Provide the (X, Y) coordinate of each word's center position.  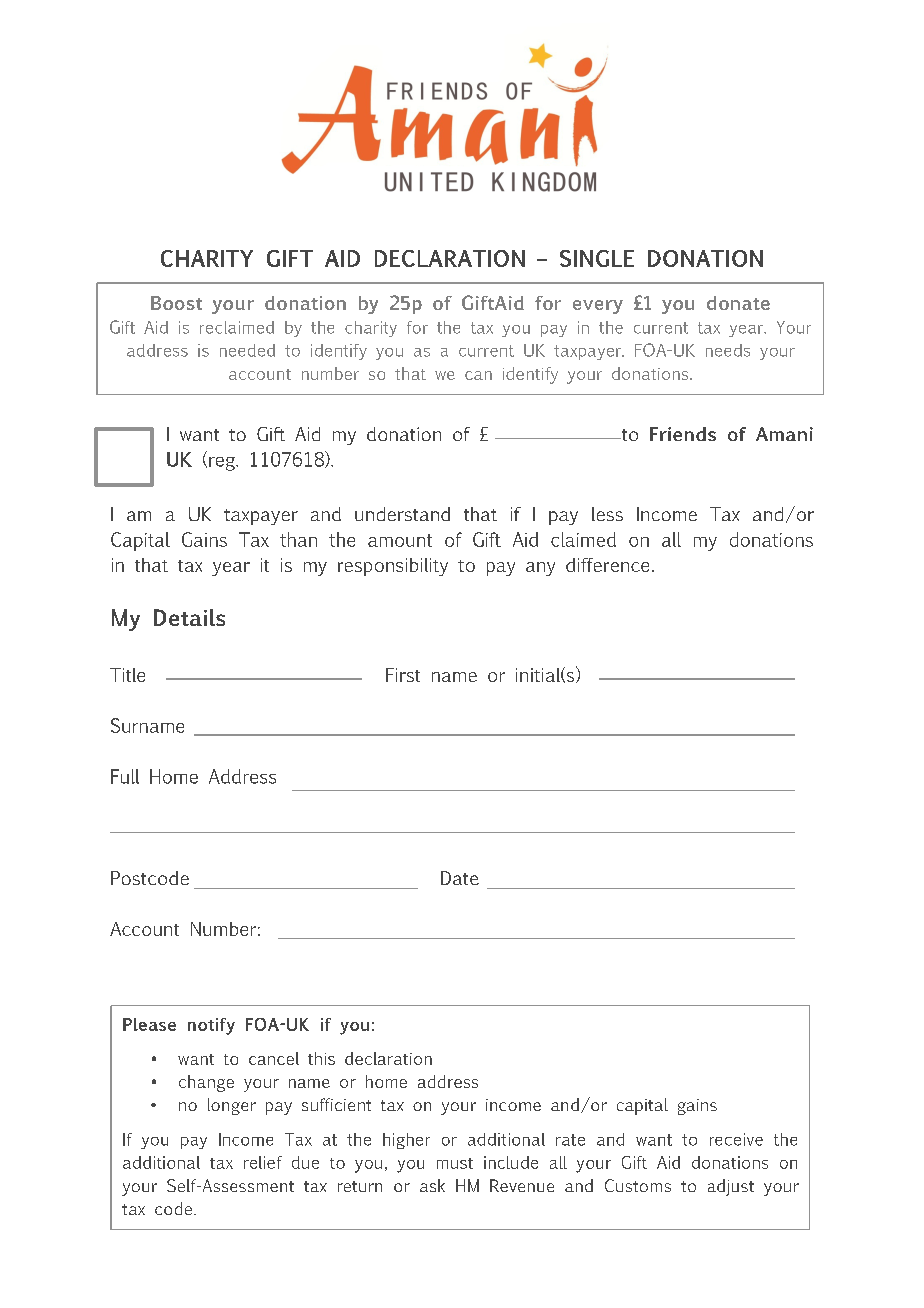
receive (736, 1139)
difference (607, 565)
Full (125, 776)
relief (263, 1162)
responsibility (393, 567)
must (455, 1163)
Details (189, 617)
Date (460, 878)
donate (738, 303)
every (598, 307)
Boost (176, 303)
